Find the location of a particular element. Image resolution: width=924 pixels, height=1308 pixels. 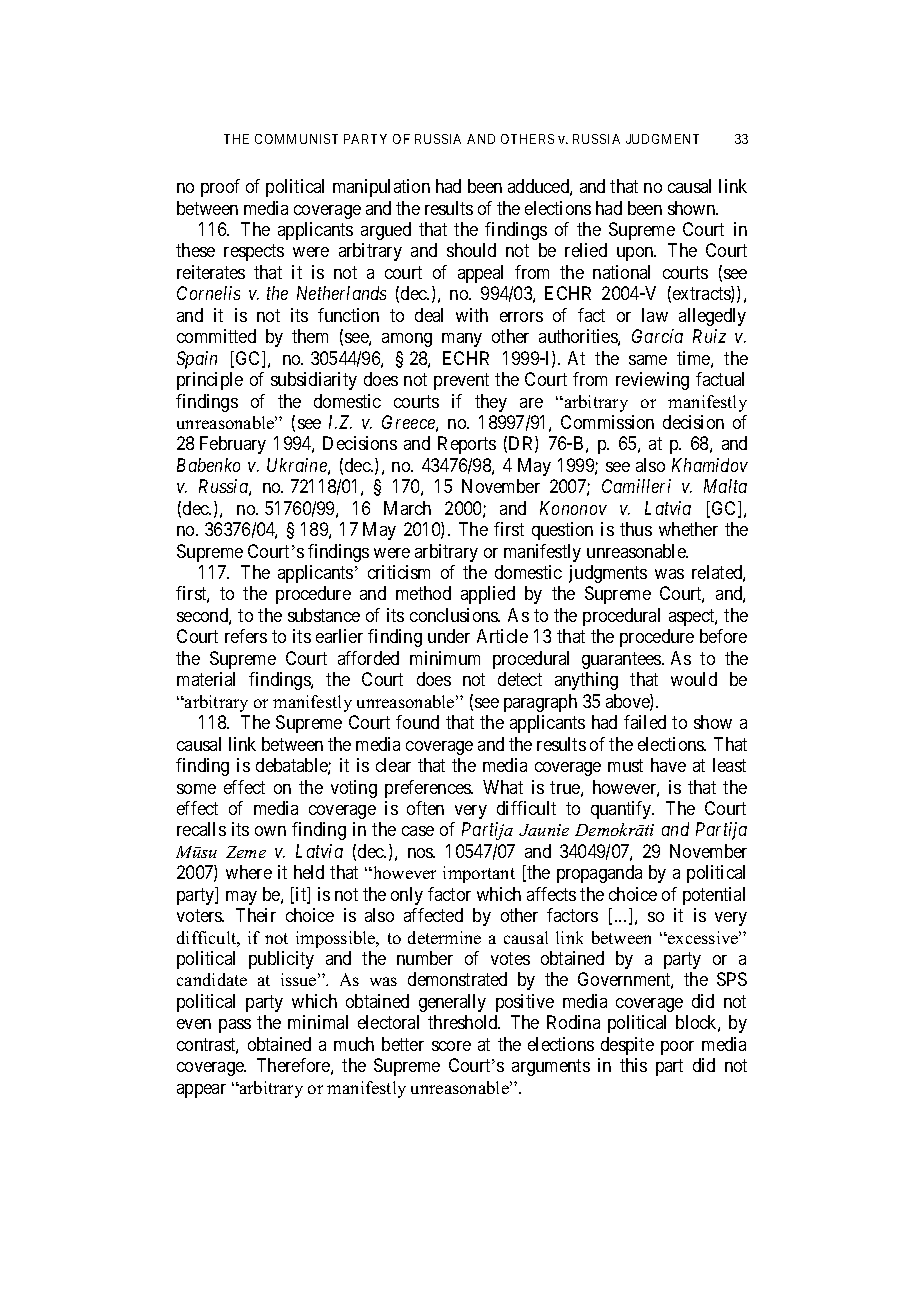

proof is located at coordinates (220, 188).
